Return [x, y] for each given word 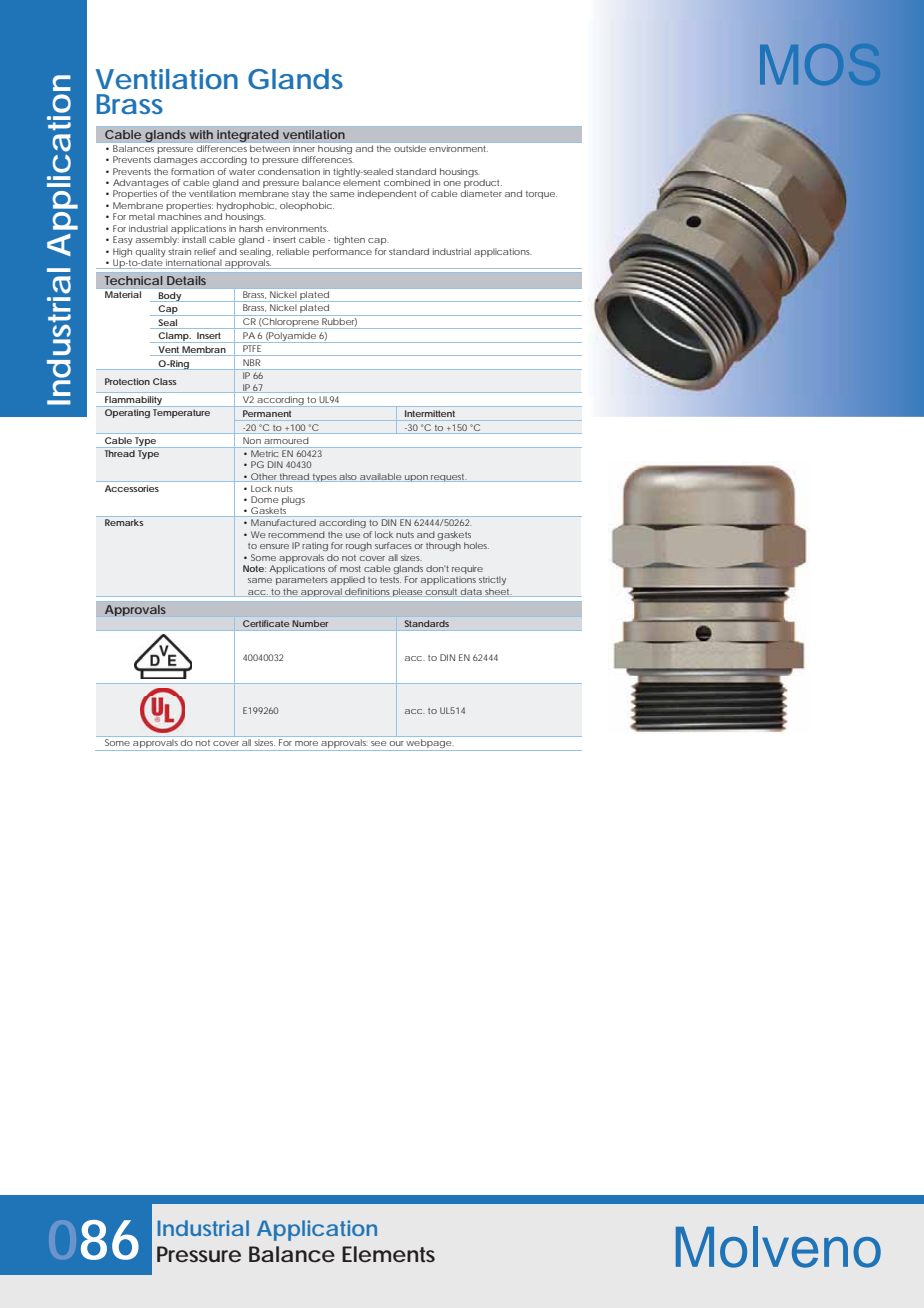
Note [254, 568]
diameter [481, 193]
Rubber [339, 322]
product [483, 185]
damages [177, 160]
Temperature [181, 413]
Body [170, 296]
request [449, 478]
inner [304, 149]
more [306, 743]
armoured [286, 441]
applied [348, 580]
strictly [492, 580]
